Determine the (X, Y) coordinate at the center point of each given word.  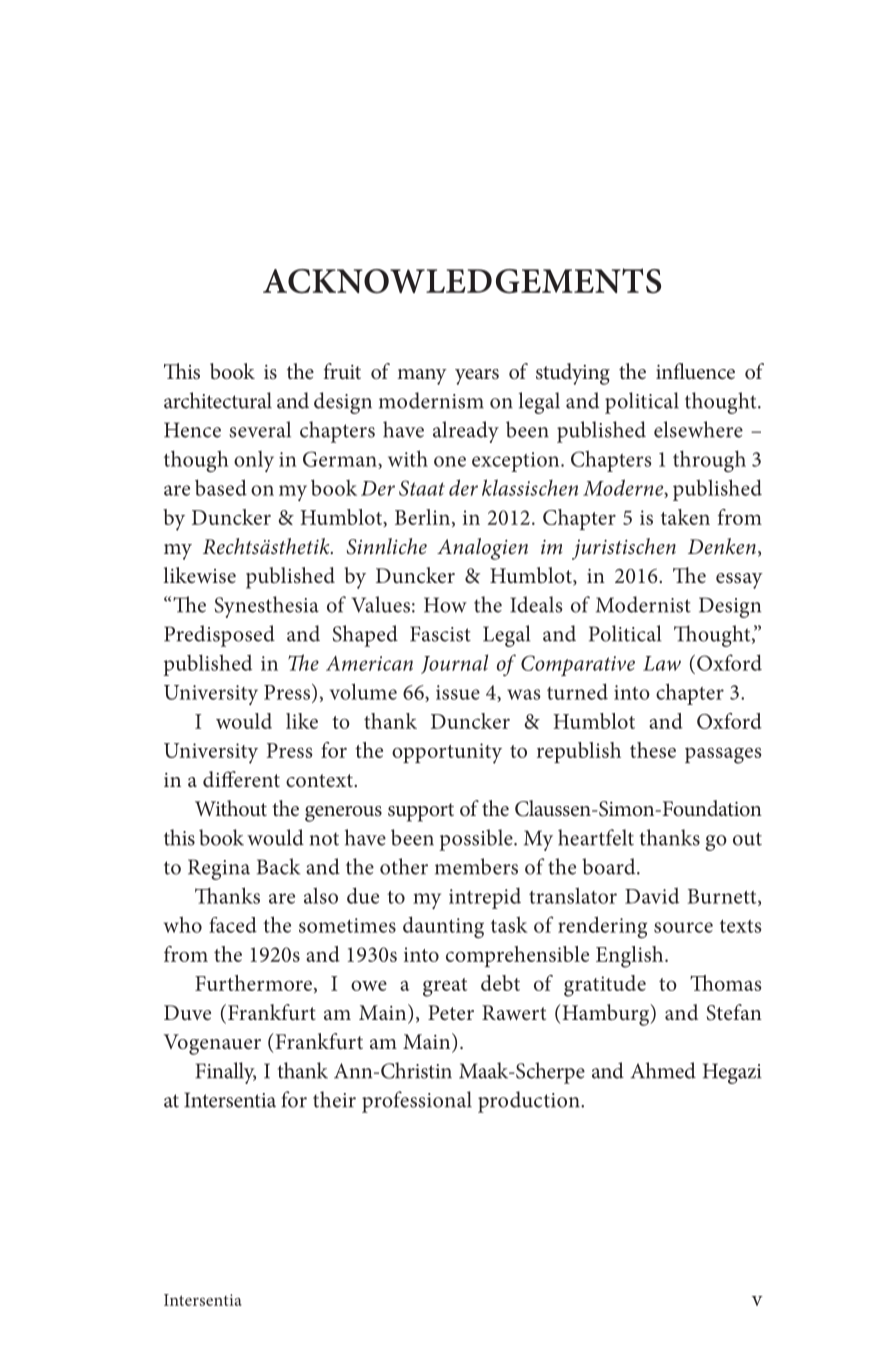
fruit (342, 371)
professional (417, 1102)
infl (670, 371)
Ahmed (663, 1070)
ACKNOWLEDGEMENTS (462, 281)
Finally (225, 1073)
